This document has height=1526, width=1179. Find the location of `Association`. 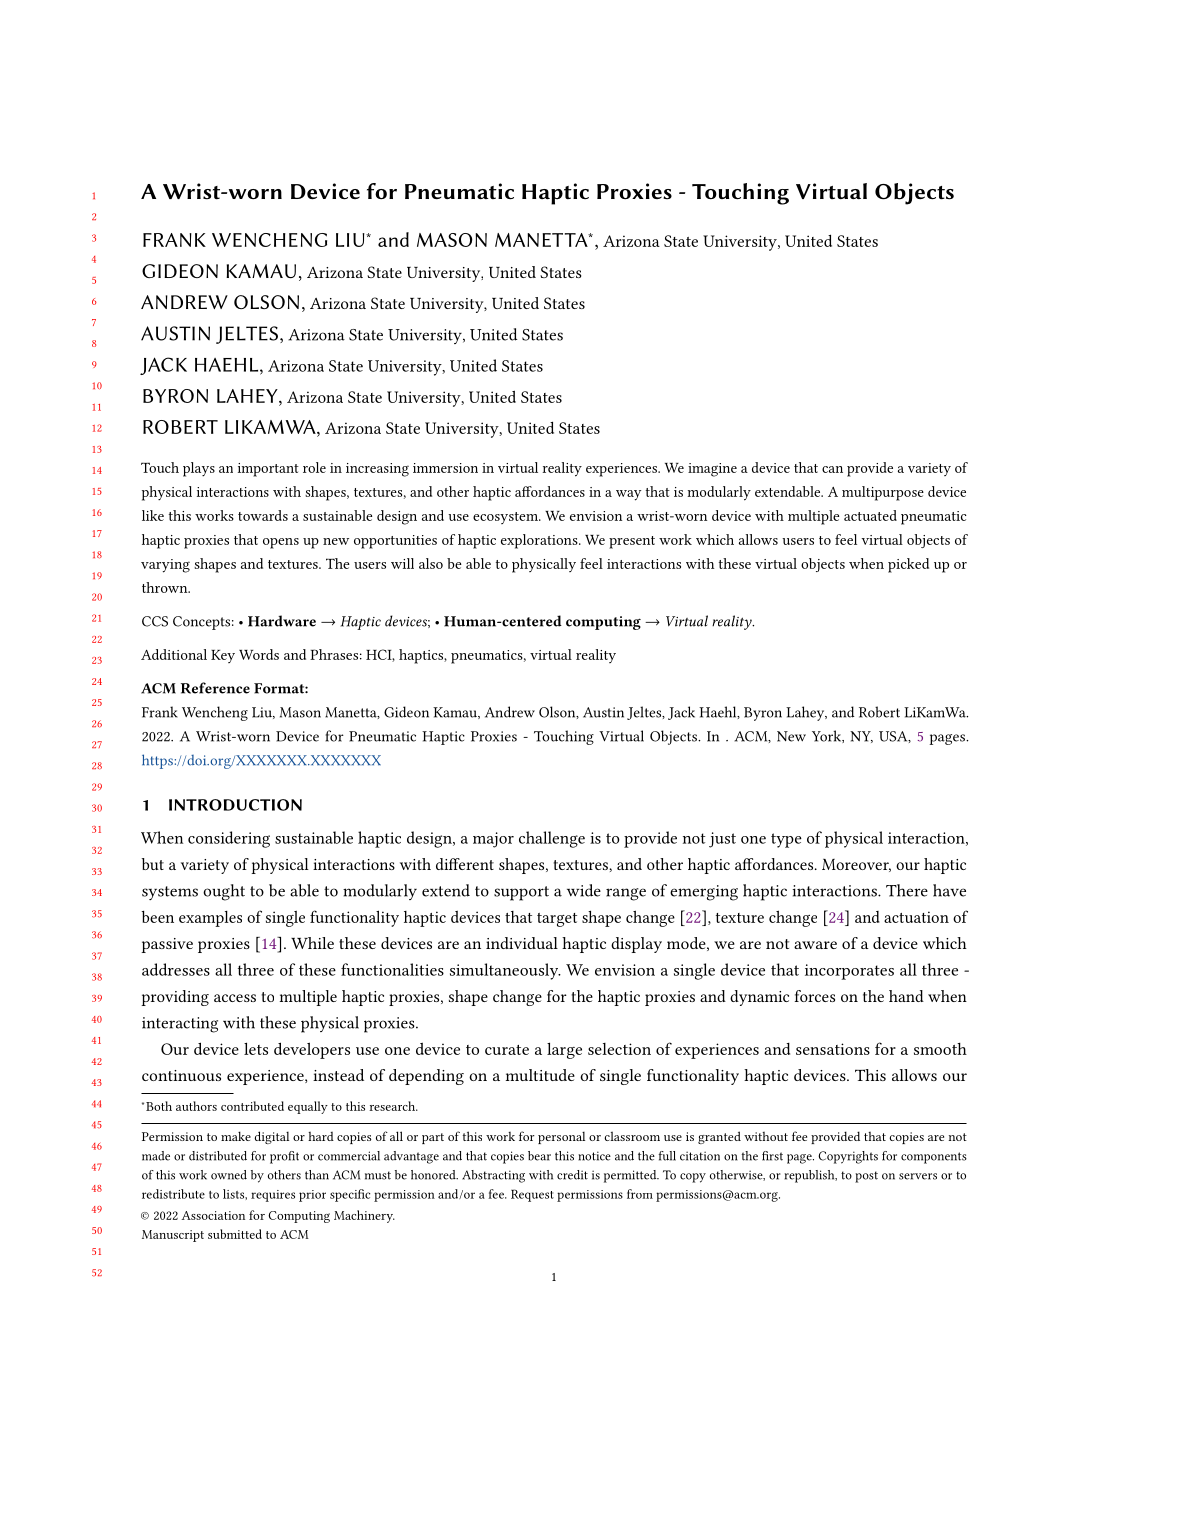

Association is located at coordinates (213, 1215).
